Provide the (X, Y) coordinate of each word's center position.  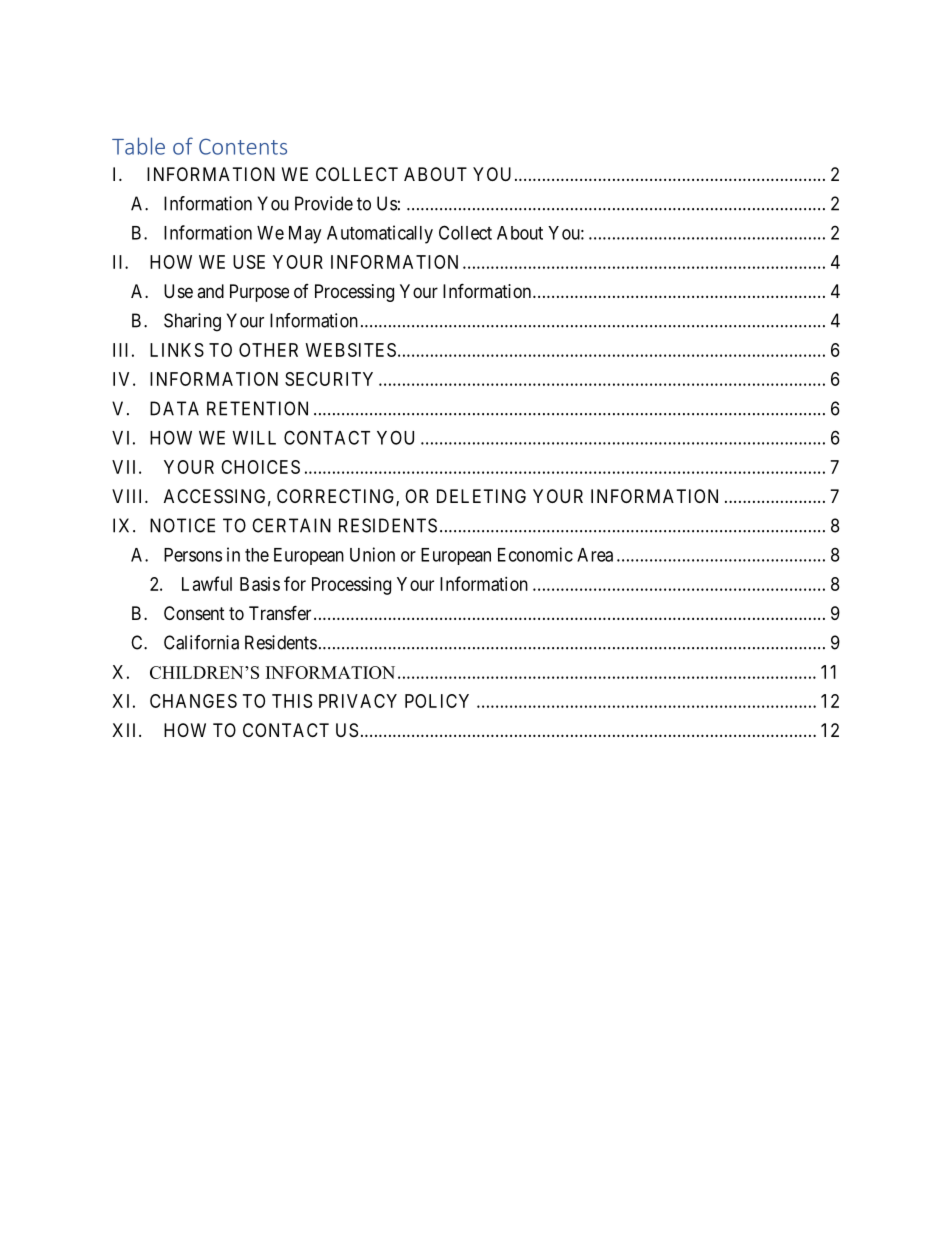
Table (138, 146)
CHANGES (193, 701)
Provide (324, 203)
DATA (174, 408)
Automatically (380, 234)
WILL (254, 438)
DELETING (481, 496)
